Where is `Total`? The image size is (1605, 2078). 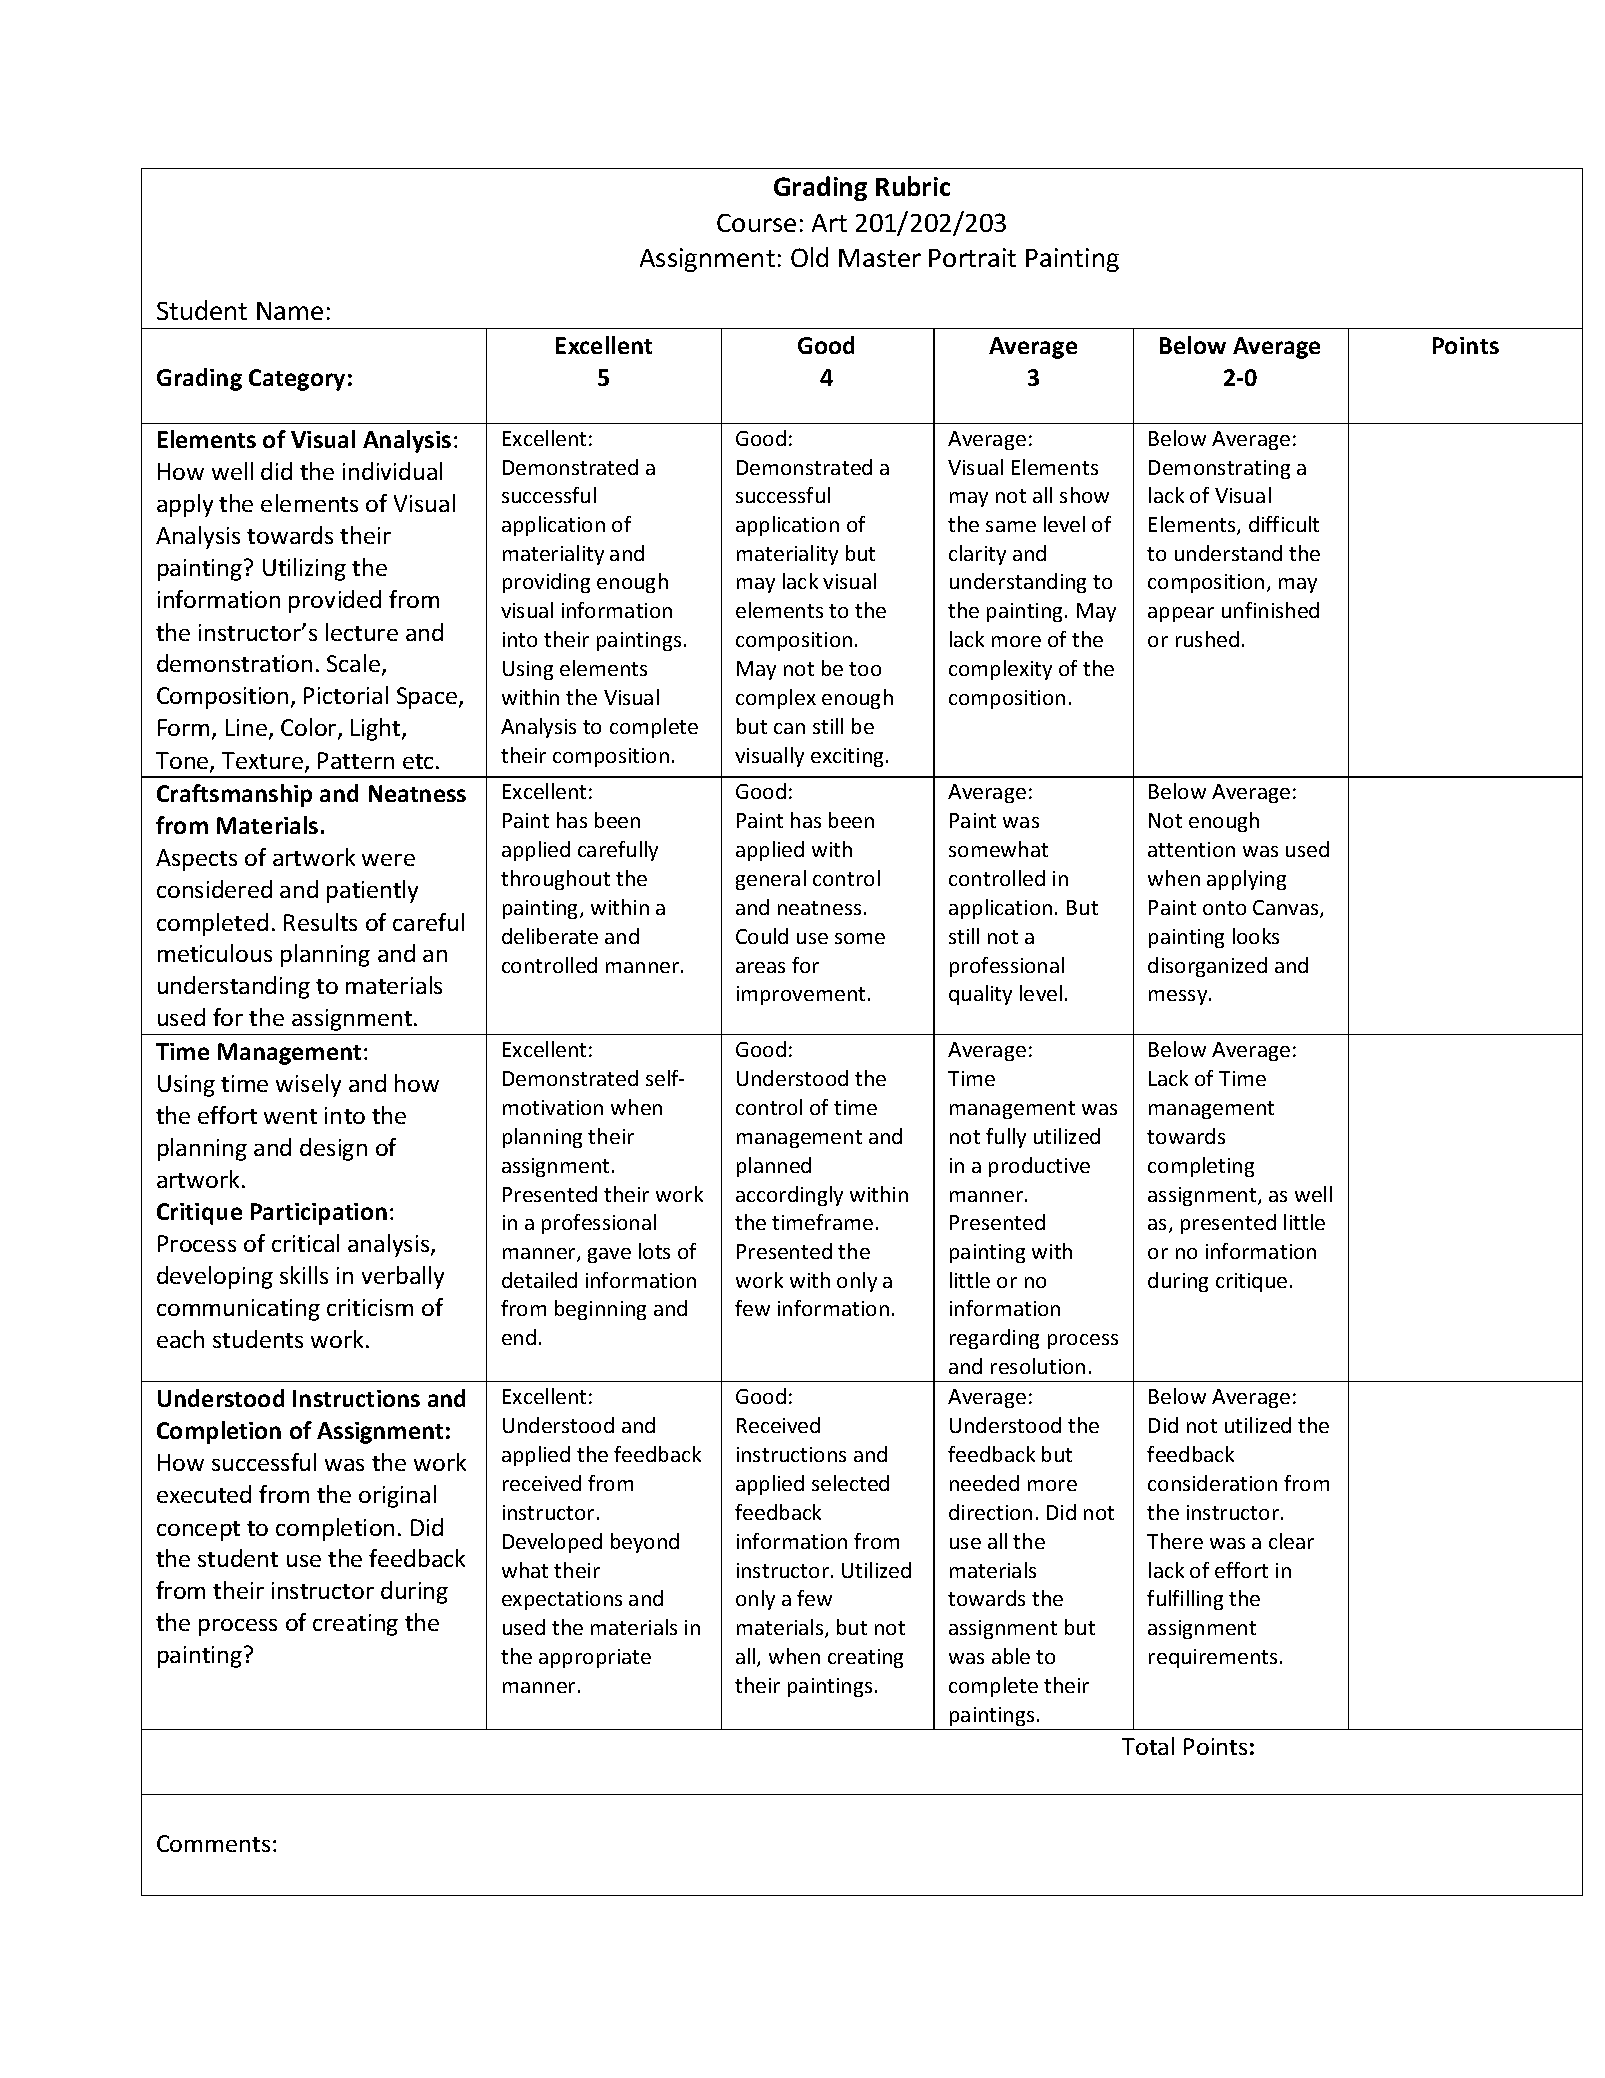 Total is located at coordinates (1148, 1746).
